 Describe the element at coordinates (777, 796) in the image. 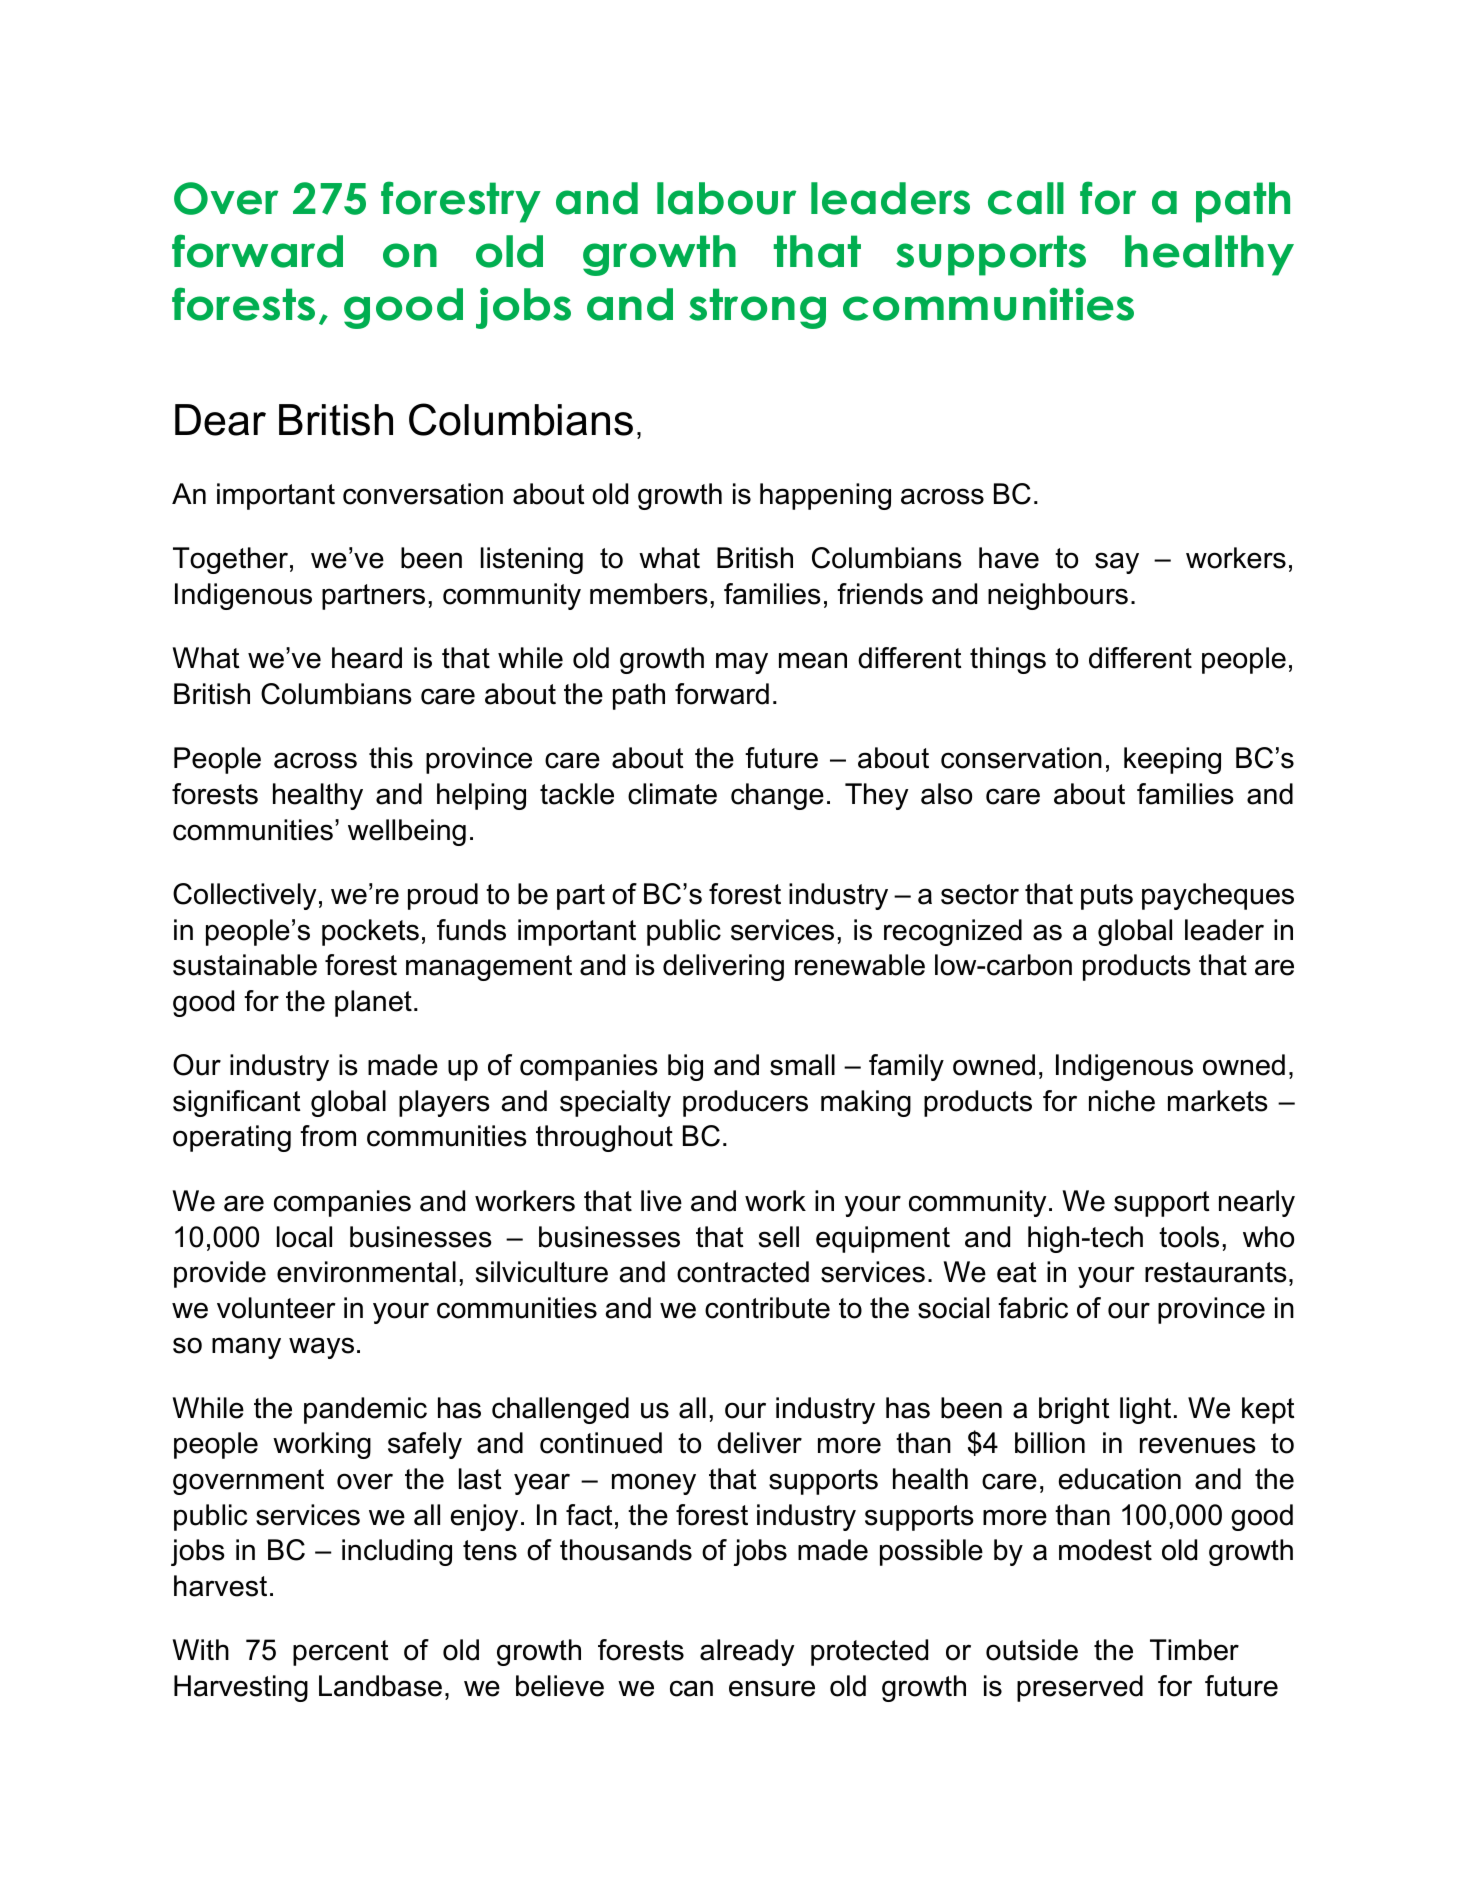

I see `change` at that location.
